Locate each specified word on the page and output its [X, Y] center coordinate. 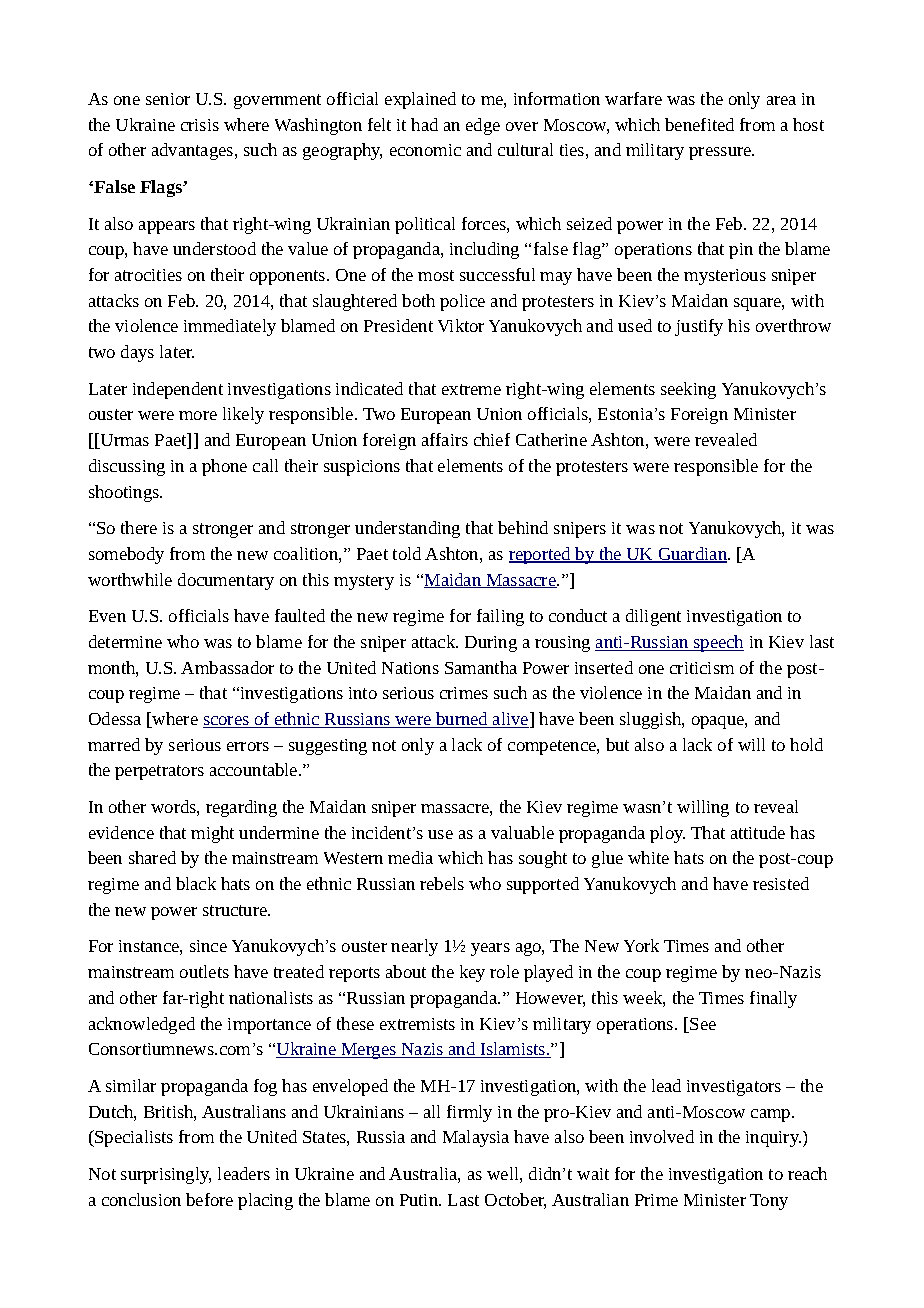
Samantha [481, 667]
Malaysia [476, 1138]
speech [718, 643]
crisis [200, 125]
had [424, 124]
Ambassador [227, 667]
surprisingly [166, 1175]
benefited [699, 124]
